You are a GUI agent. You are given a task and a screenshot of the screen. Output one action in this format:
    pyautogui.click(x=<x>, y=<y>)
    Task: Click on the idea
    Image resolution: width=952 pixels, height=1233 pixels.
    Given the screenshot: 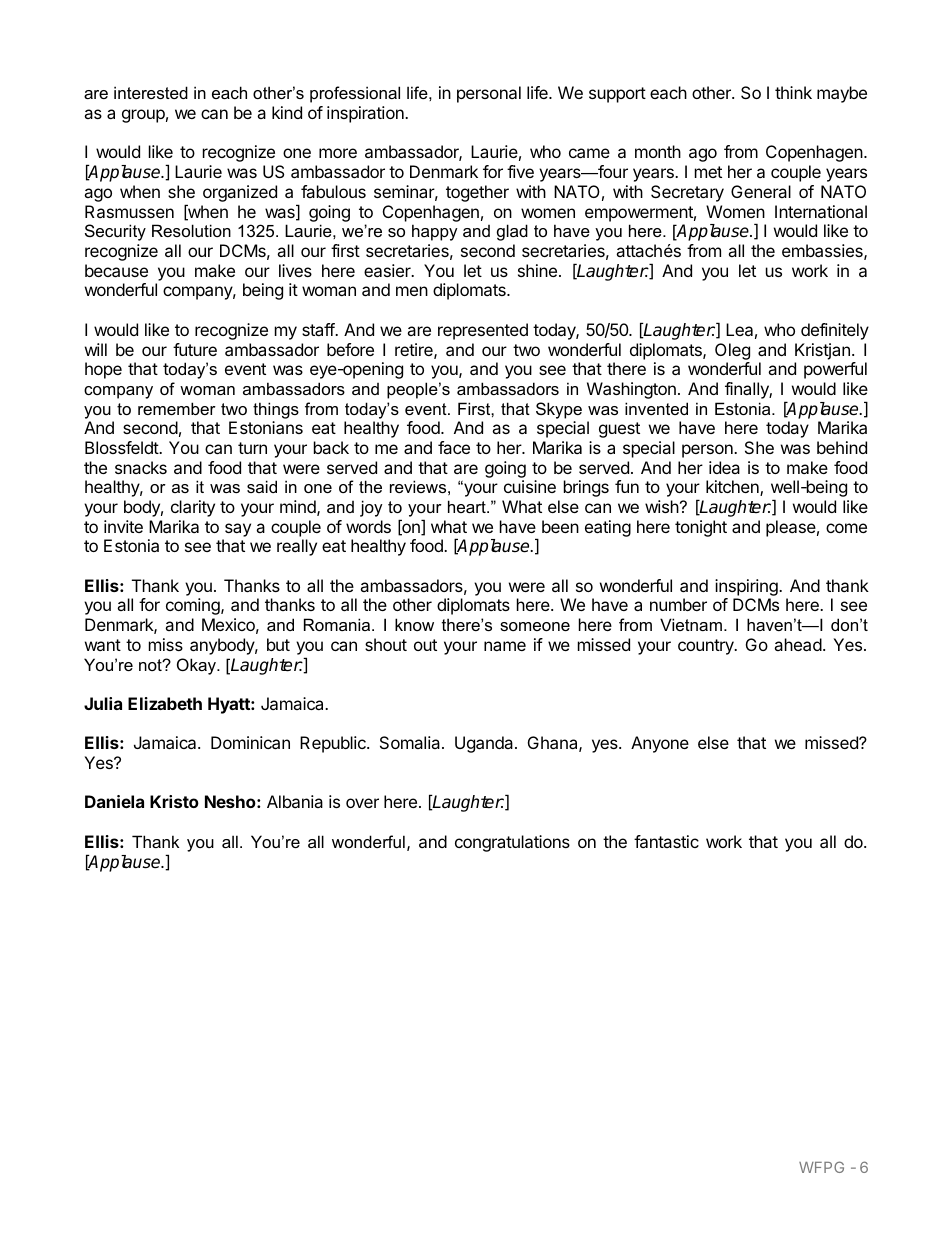 What is the action you would take?
    pyautogui.click(x=724, y=467)
